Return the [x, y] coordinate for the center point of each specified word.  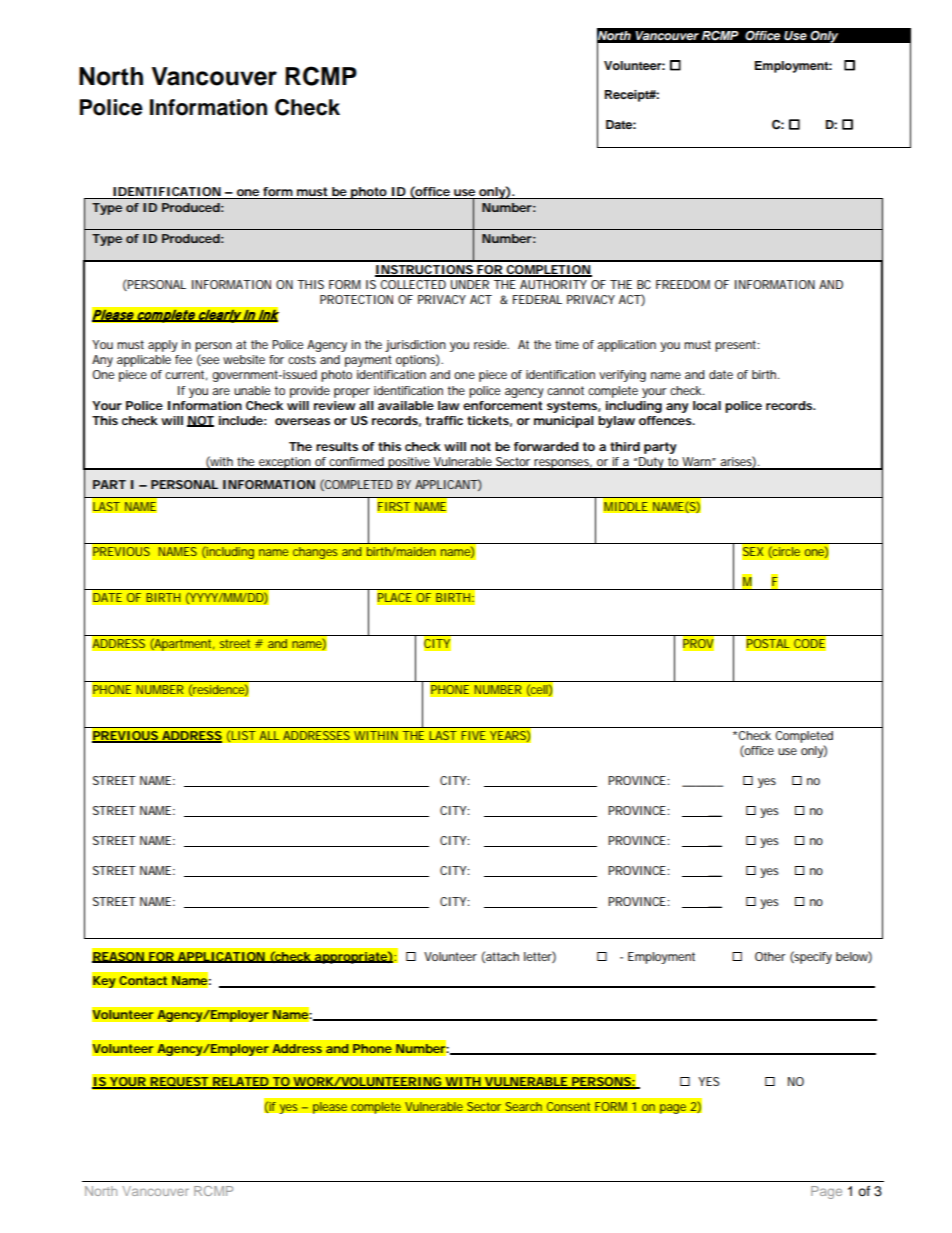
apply [163, 346]
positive [409, 463]
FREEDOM [683, 284]
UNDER [470, 284]
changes [315, 553]
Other [770, 956]
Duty [652, 463]
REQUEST [179, 1083]
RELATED [240, 1083]
